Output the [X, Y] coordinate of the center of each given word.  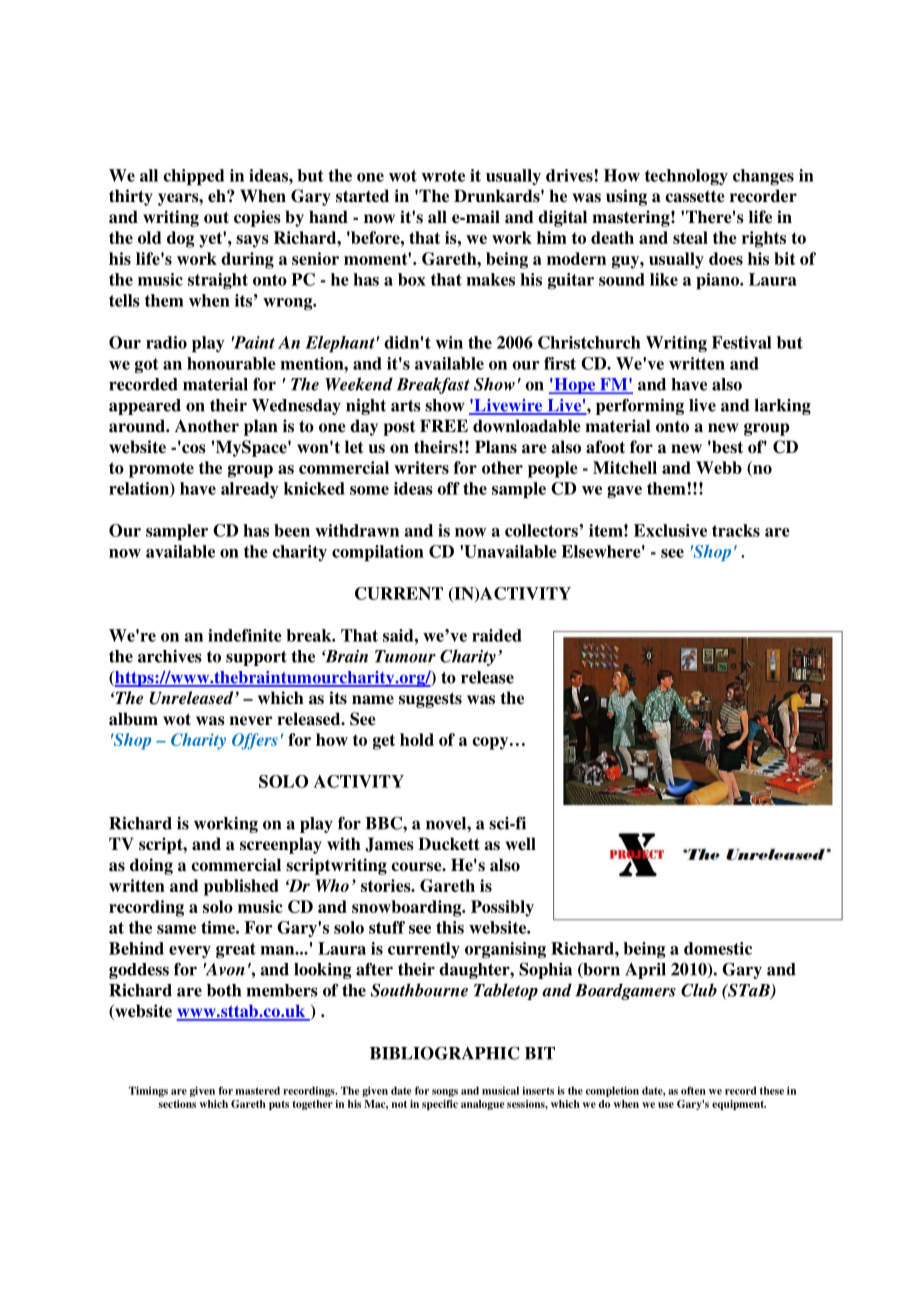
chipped [193, 177]
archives [170, 656]
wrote [443, 176]
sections [177, 1104]
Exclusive [670, 530]
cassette [695, 197]
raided [497, 635]
